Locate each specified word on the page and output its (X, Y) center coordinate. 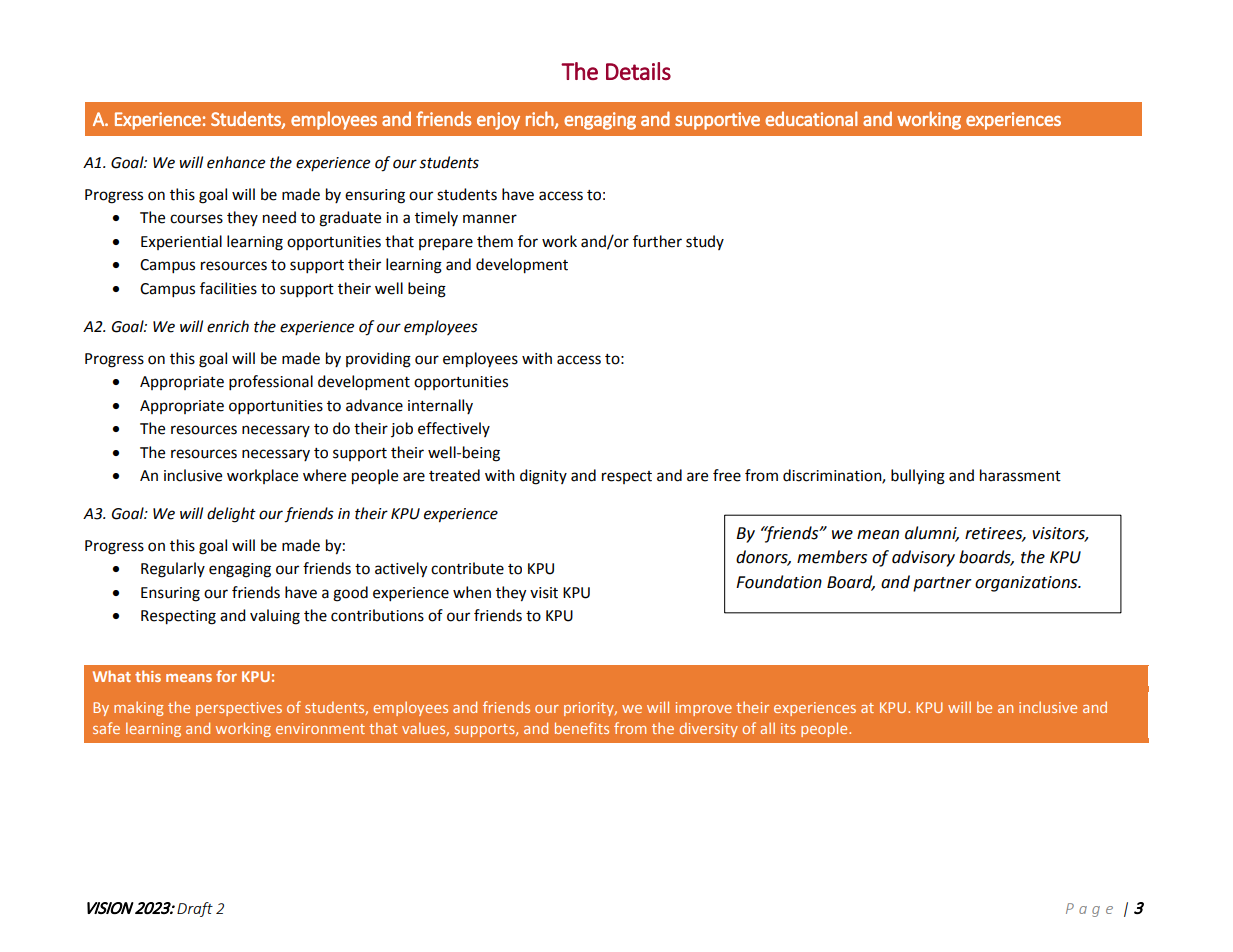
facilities (228, 288)
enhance (236, 162)
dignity (543, 477)
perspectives (239, 709)
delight (231, 515)
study (705, 242)
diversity (709, 729)
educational (811, 118)
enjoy (498, 121)
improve (704, 709)
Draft (195, 909)
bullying (918, 477)
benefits (582, 728)
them (495, 241)
